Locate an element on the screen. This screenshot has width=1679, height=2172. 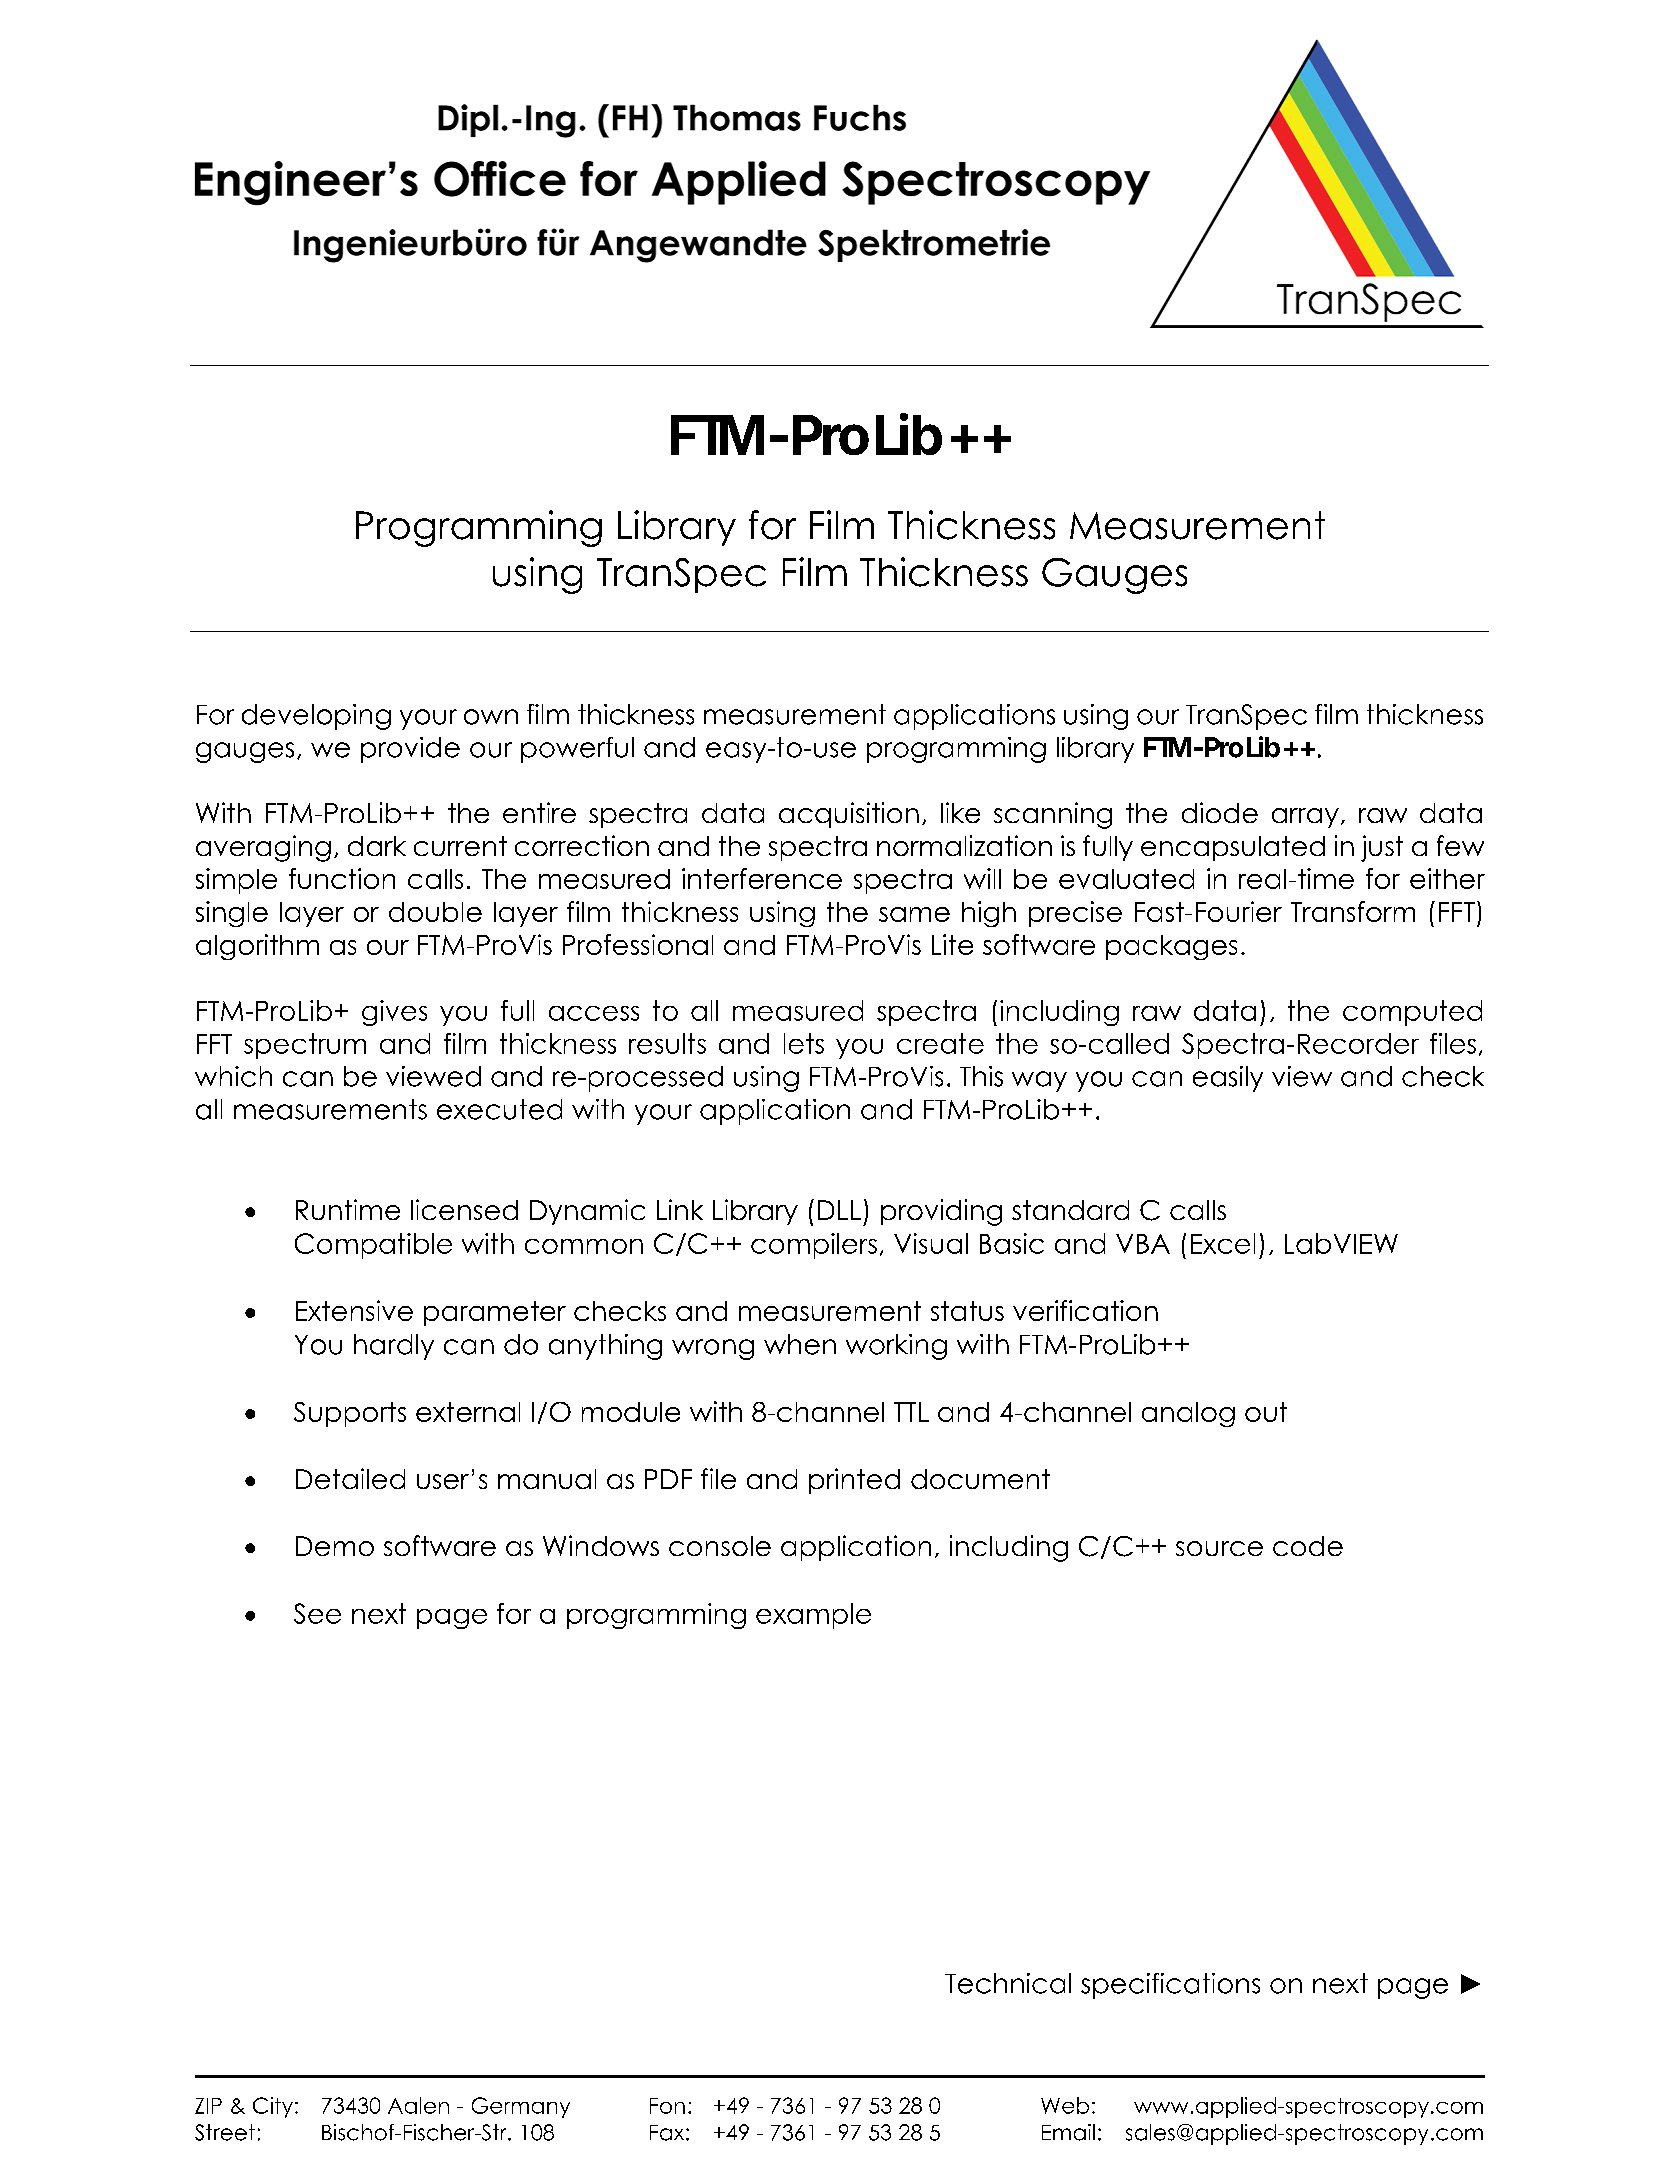
provide is located at coordinates (410, 750).
